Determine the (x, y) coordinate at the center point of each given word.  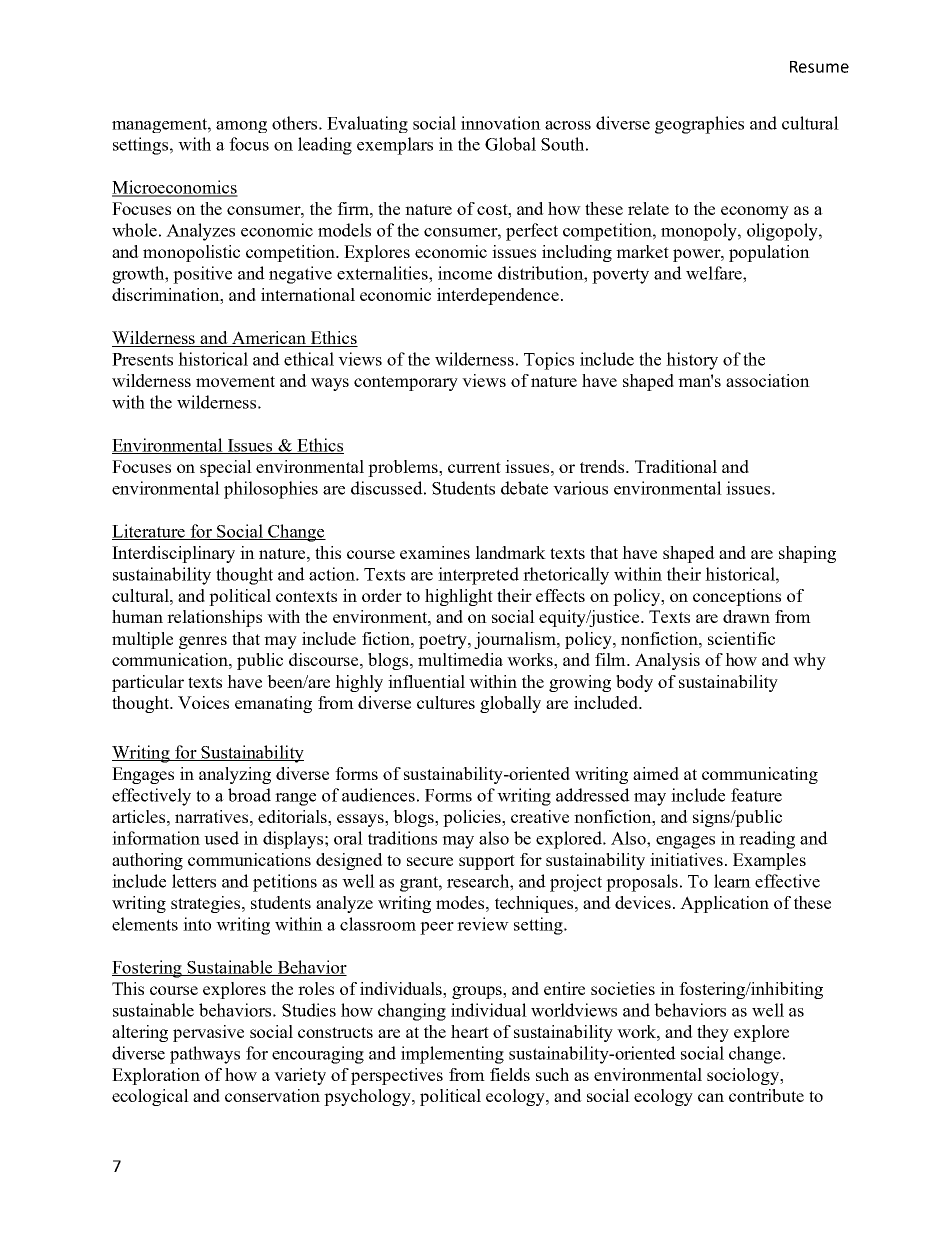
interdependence (498, 296)
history (692, 361)
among (241, 127)
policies (473, 818)
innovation (501, 123)
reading (767, 840)
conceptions (737, 597)
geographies (699, 125)
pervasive (208, 1033)
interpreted (478, 576)
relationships (214, 618)
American (269, 339)
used (221, 838)
